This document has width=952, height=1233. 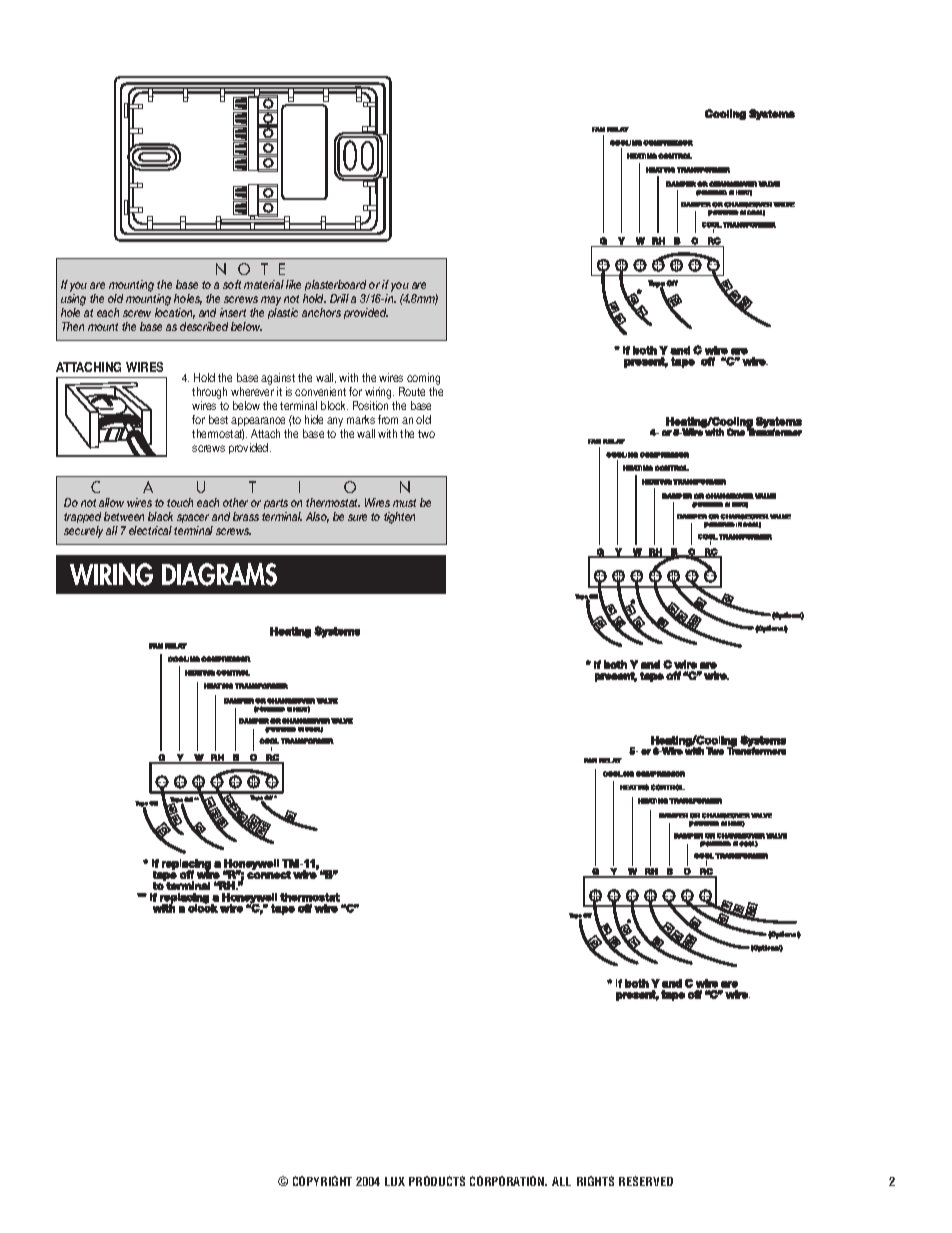 I want to click on Drill, so click(x=339, y=298).
